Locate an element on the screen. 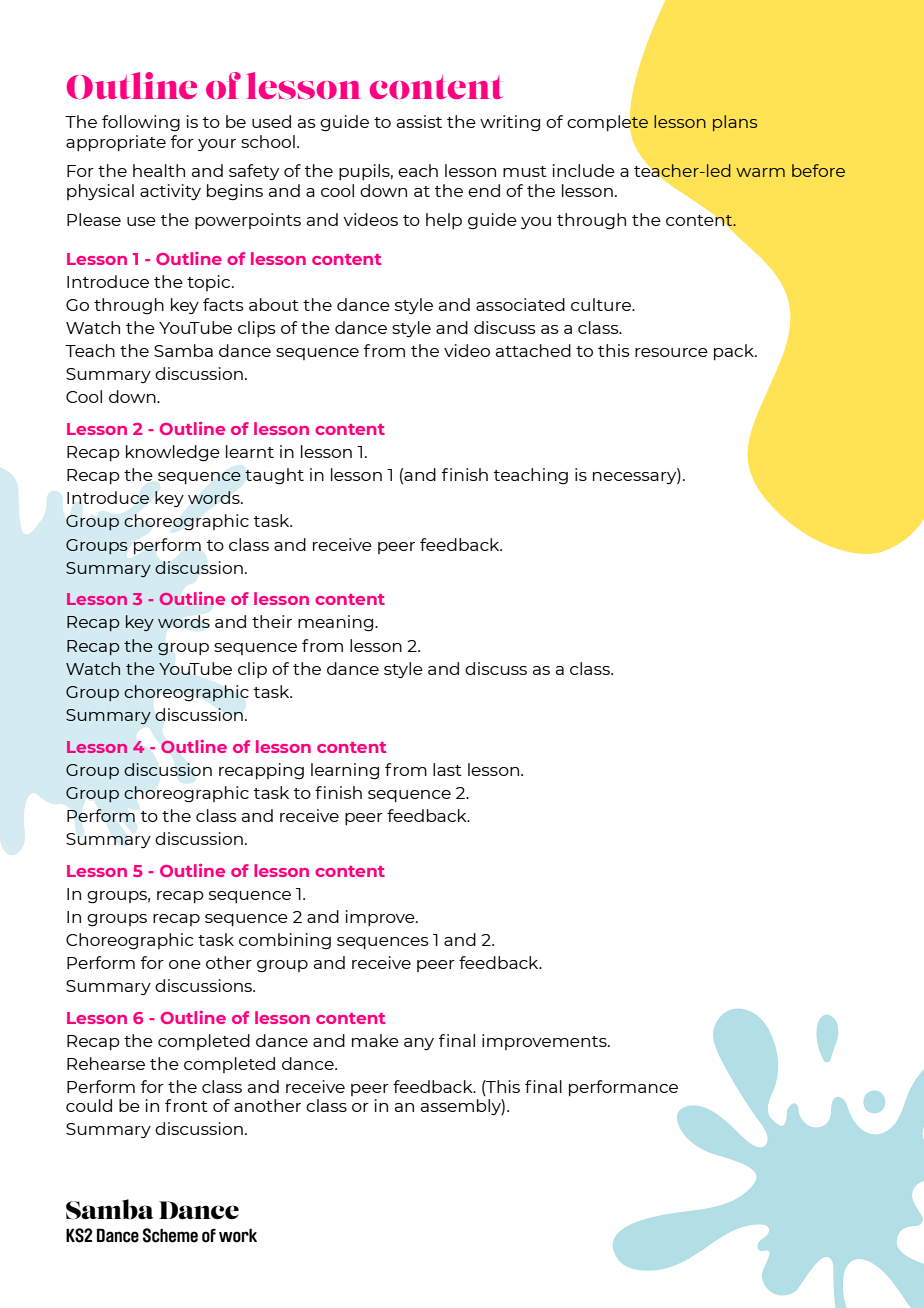 The height and width of the screenshot is (1308, 924). Scheme is located at coordinates (170, 1235).
